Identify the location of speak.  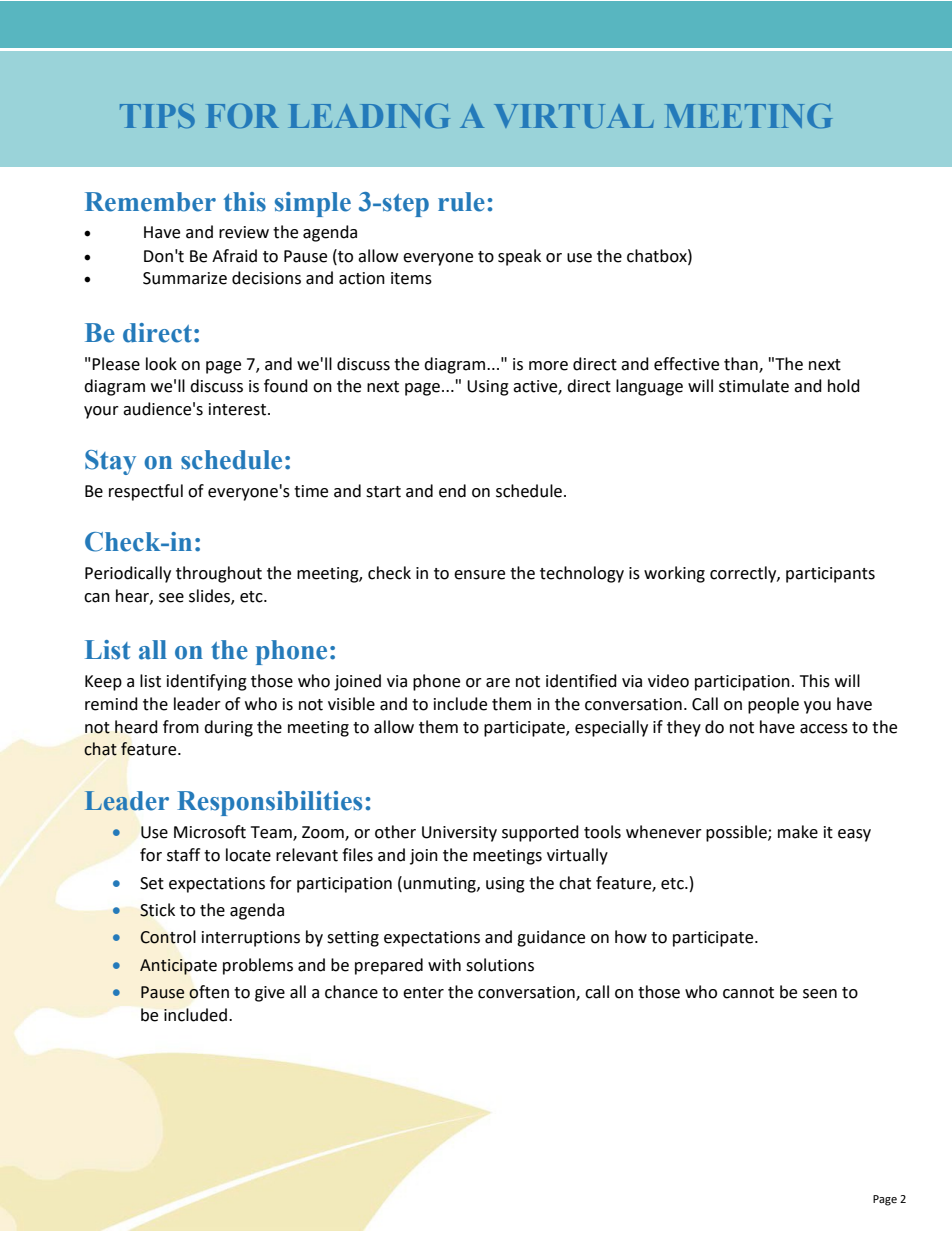
(519, 257).
